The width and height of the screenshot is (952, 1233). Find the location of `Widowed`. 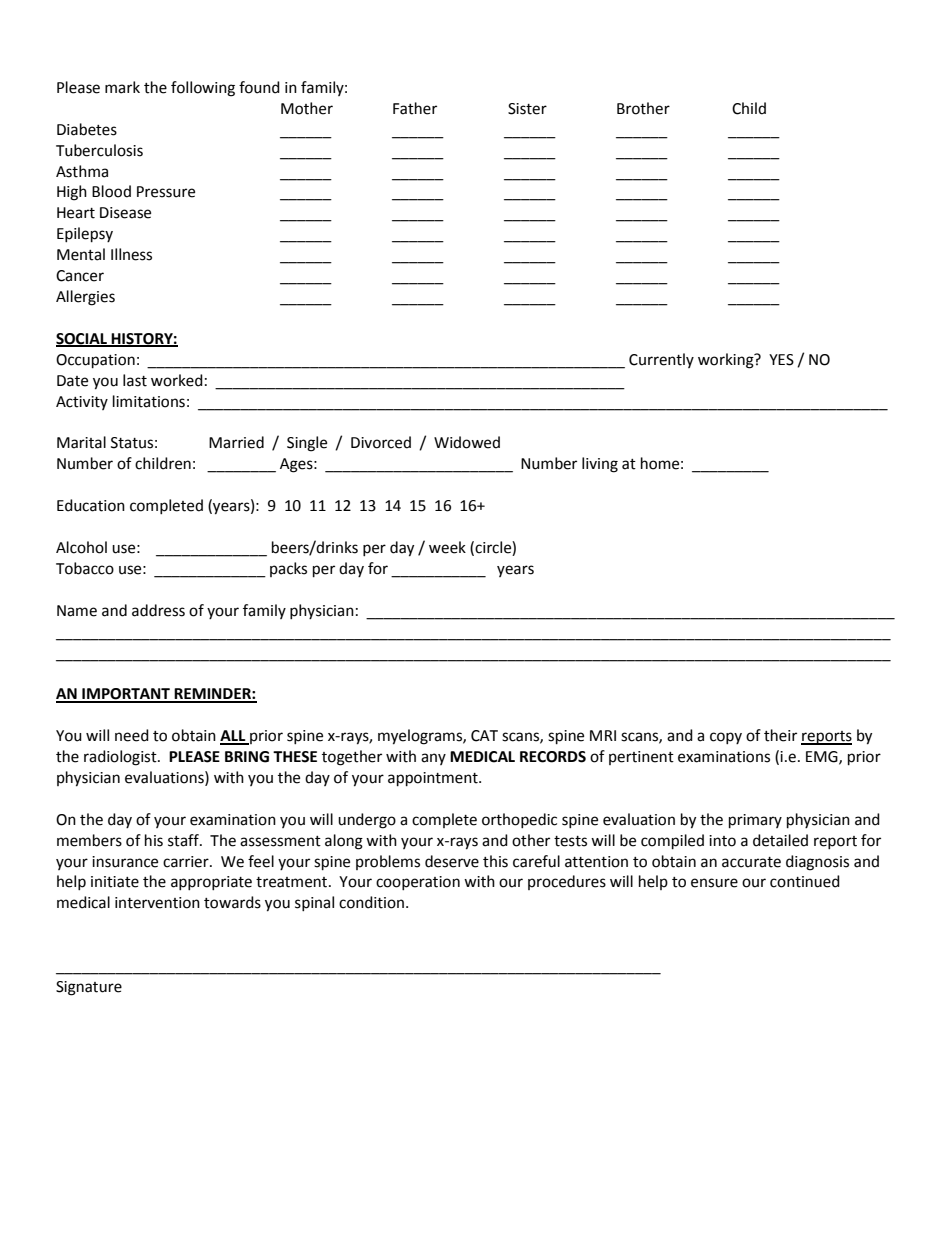

Widowed is located at coordinates (467, 442).
